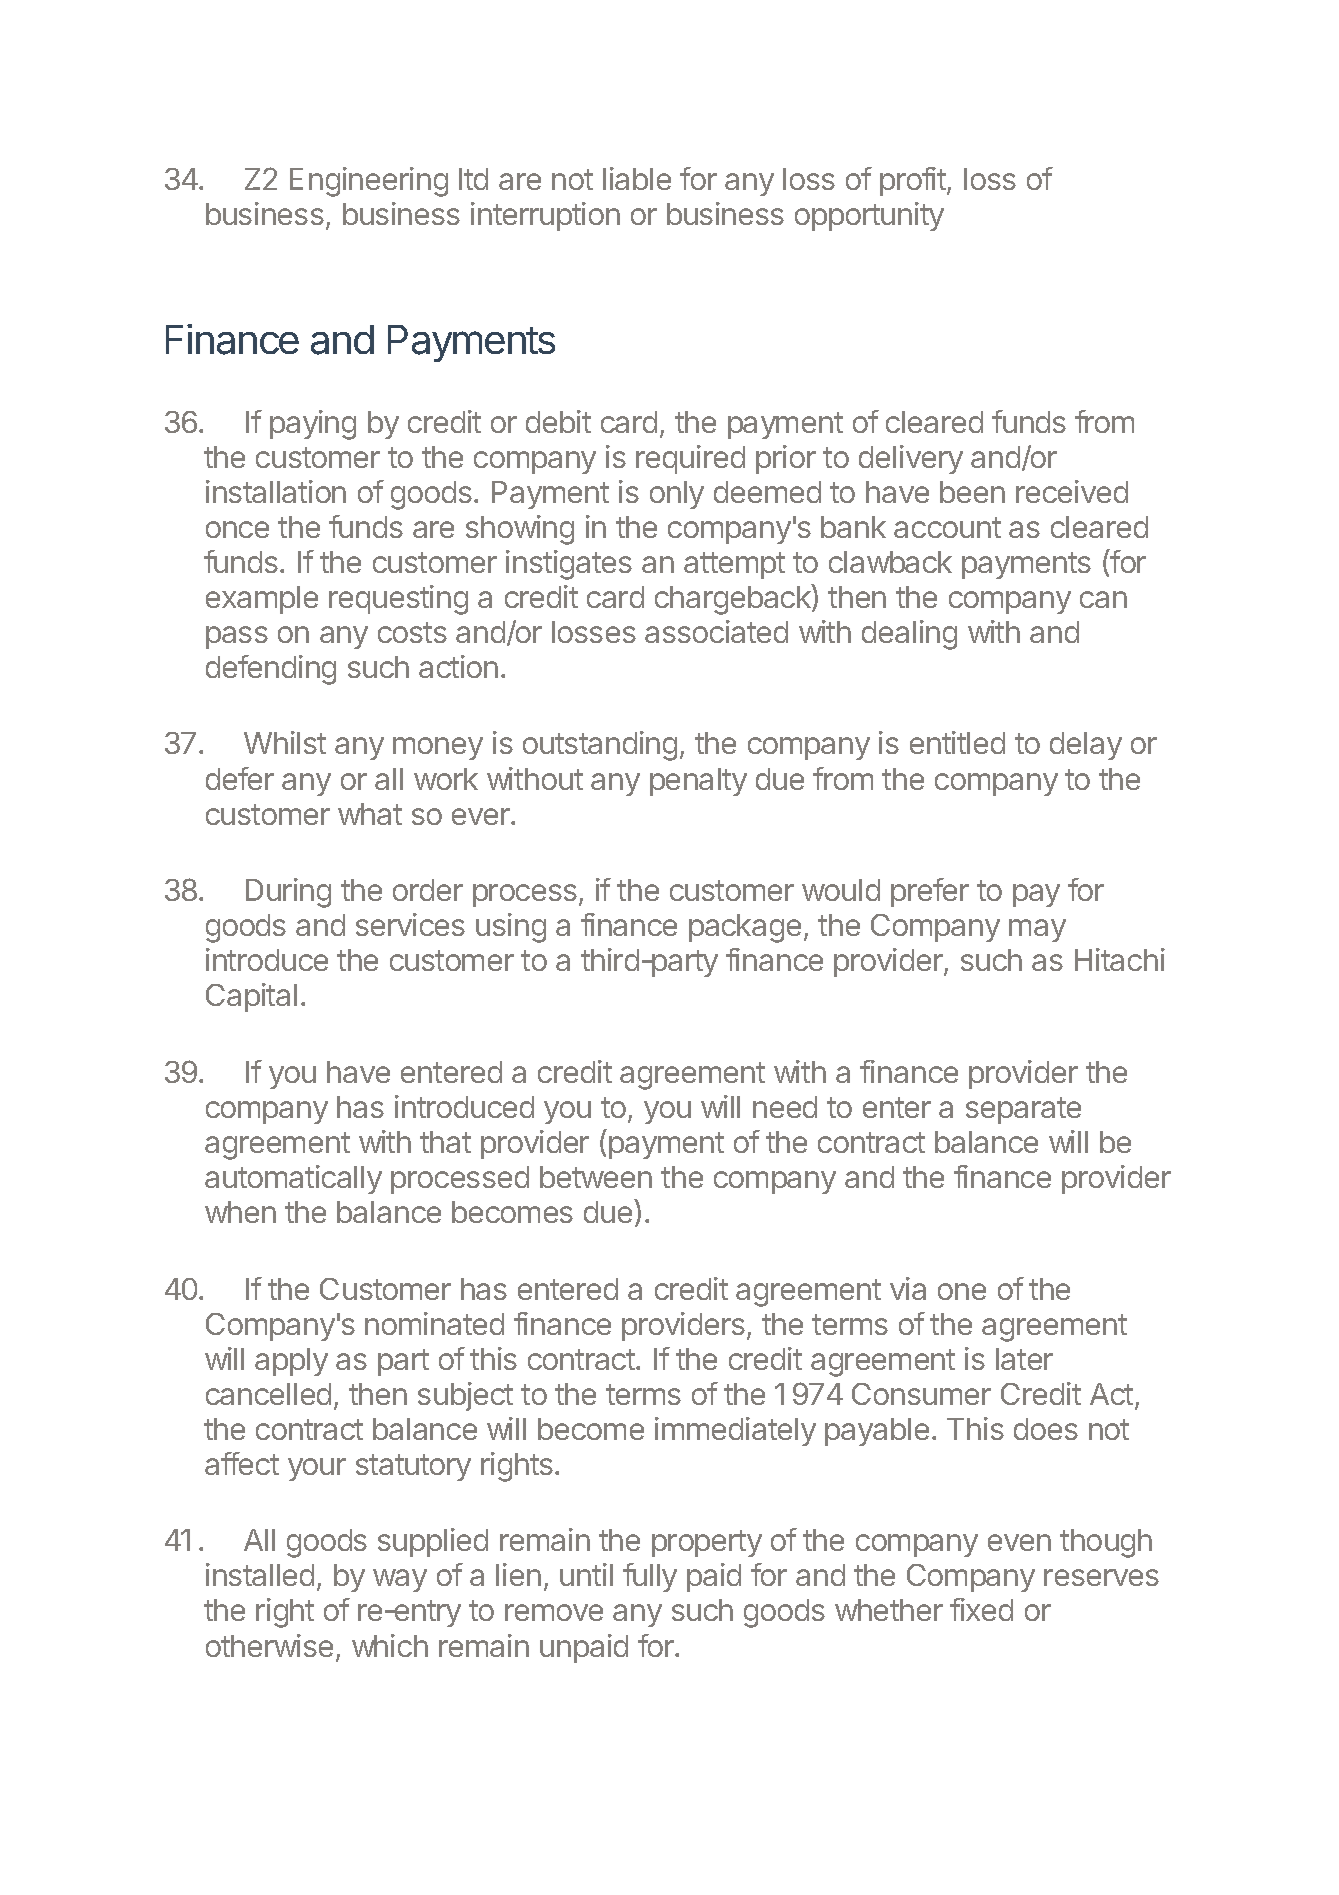 This document has height=1895, width=1339. Describe the element at coordinates (981, 1609) in the document. I see `fixed` at that location.
